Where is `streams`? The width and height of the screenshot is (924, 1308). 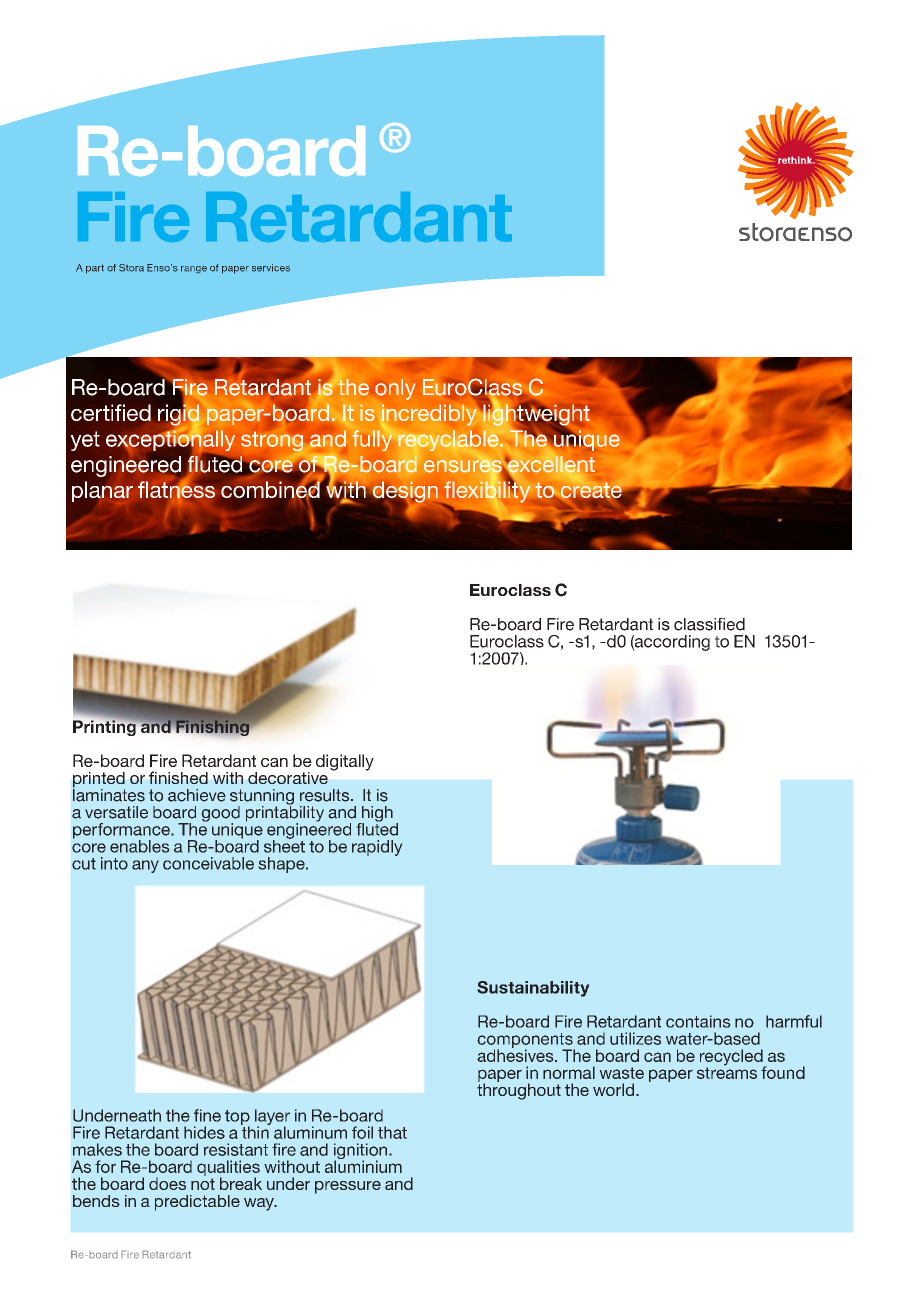
streams is located at coordinates (727, 1073).
